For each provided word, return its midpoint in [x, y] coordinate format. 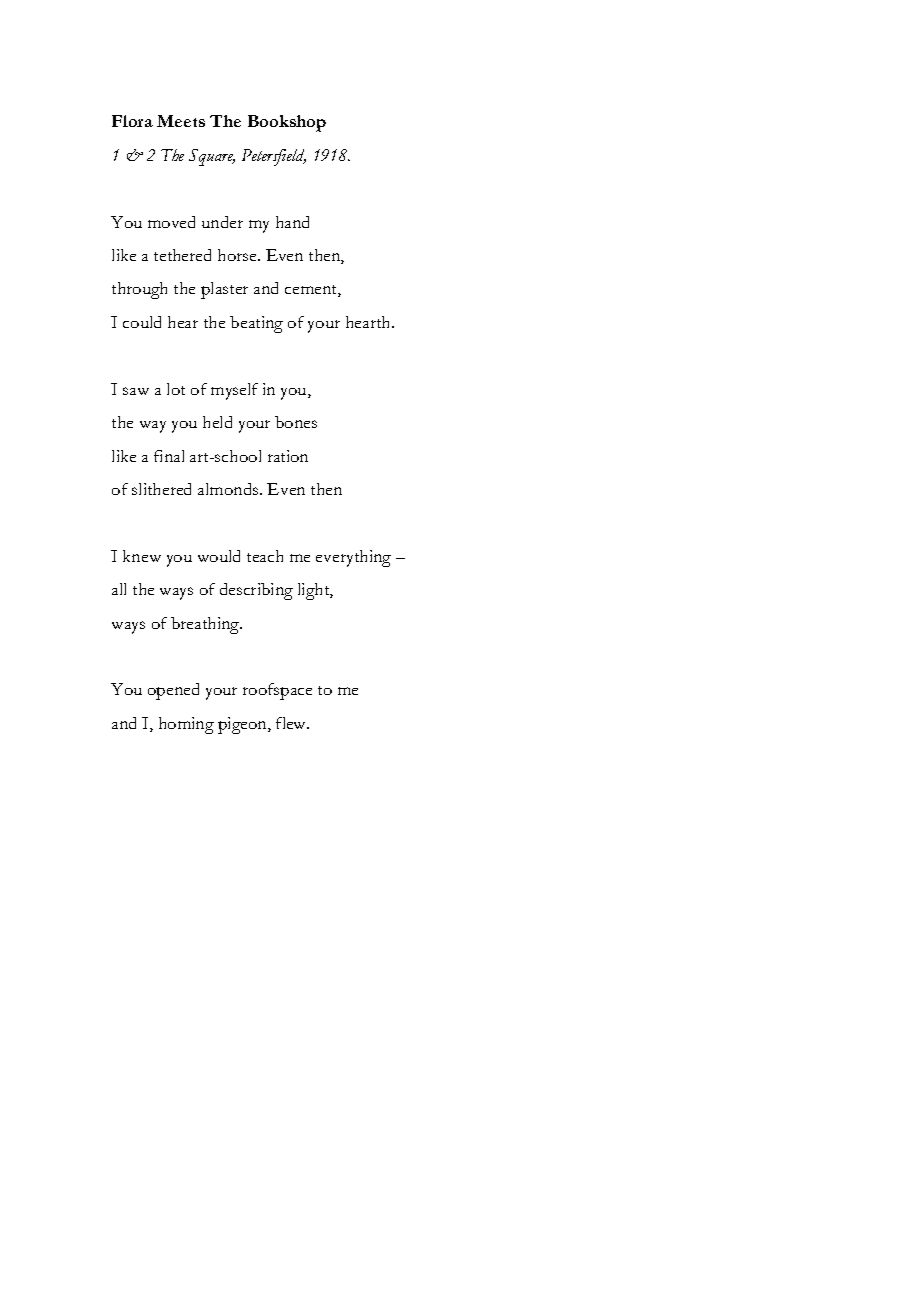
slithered [161, 489]
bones [296, 422]
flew [292, 723]
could [142, 322]
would [219, 556]
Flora [132, 121]
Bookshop [287, 123]
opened [173, 691]
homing [186, 725]
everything [353, 558]
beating [256, 324]
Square [212, 157]
